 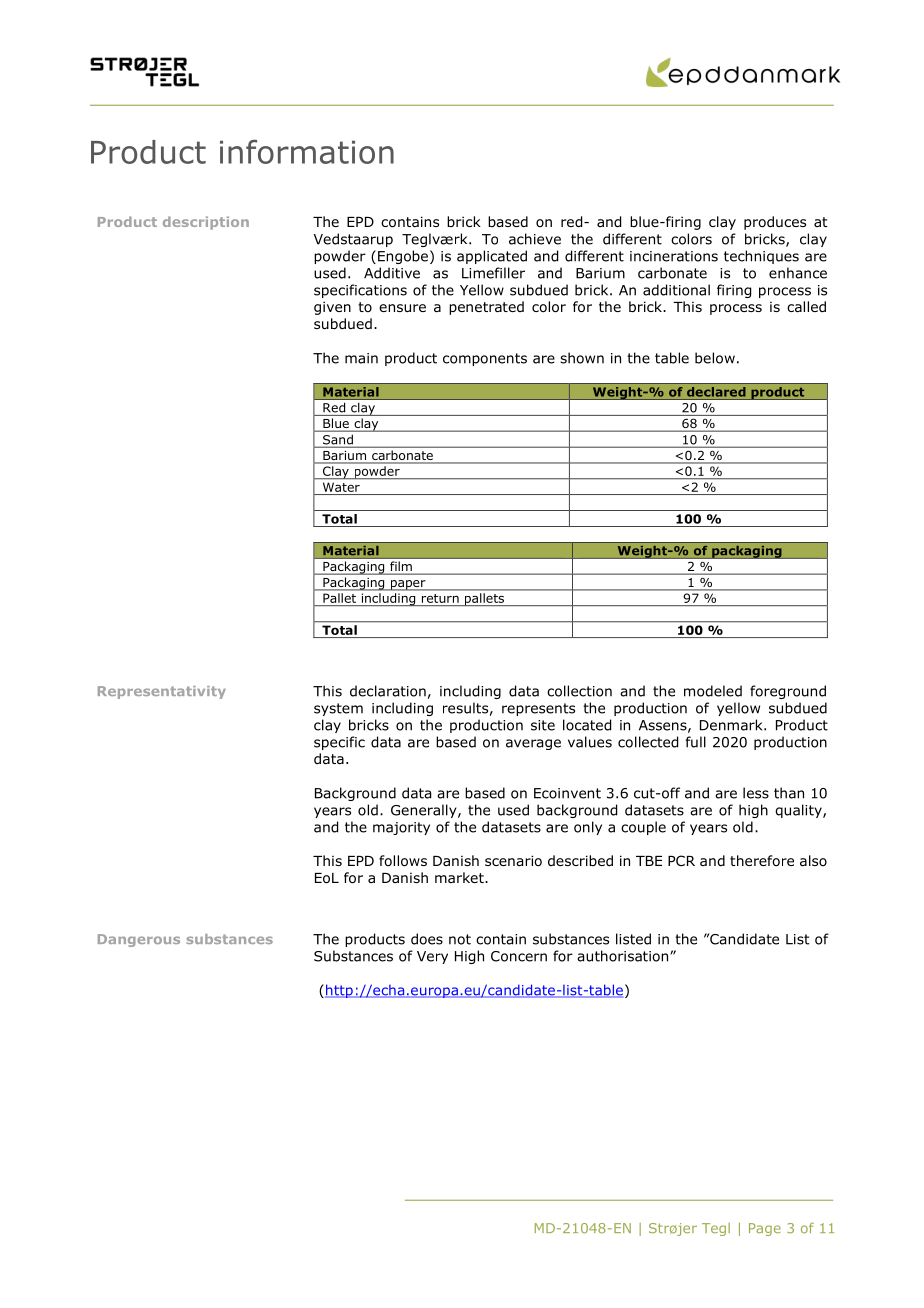 I want to click on system, so click(x=338, y=709).
